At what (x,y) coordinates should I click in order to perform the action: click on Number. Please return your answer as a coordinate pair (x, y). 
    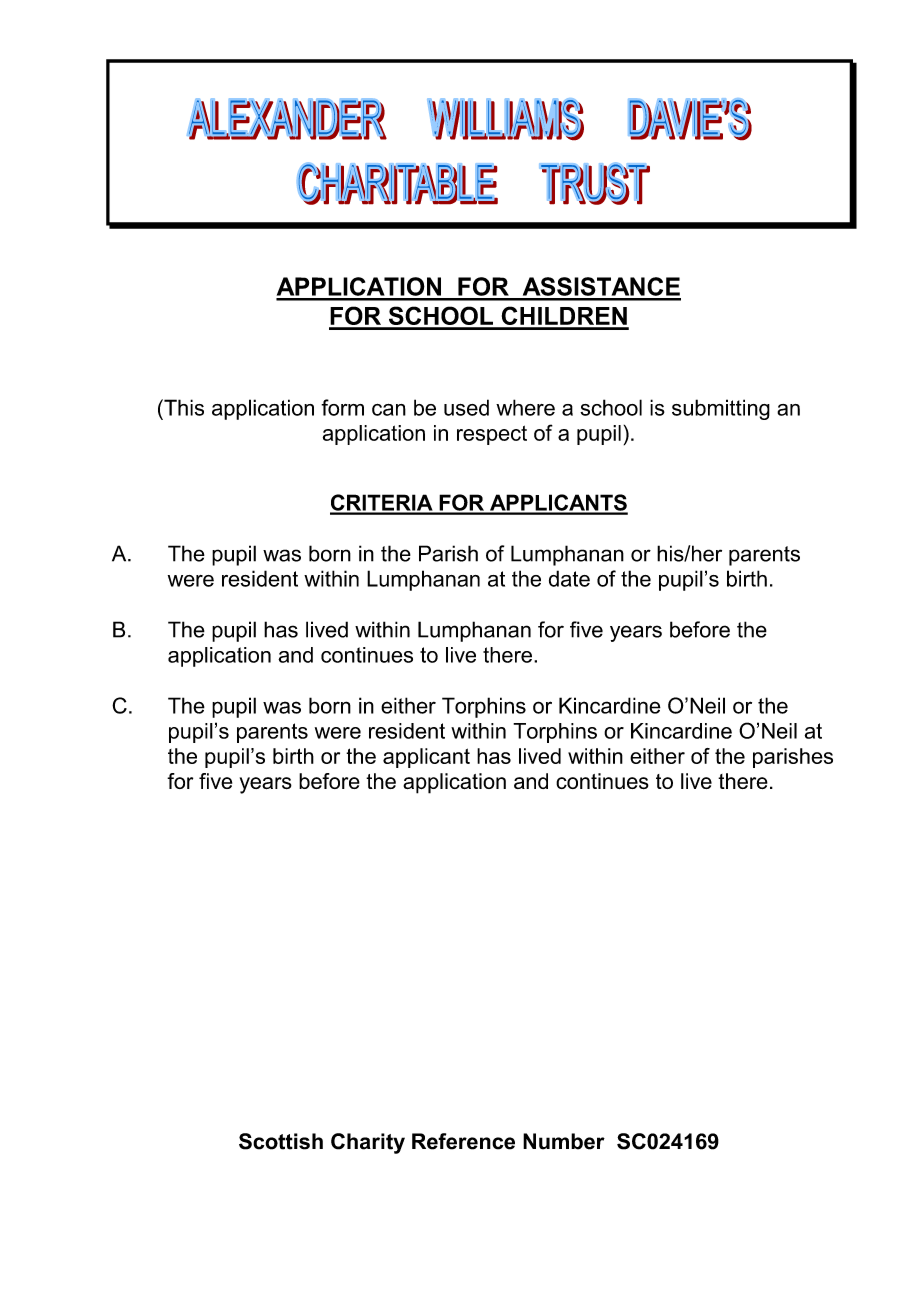
    Looking at the image, I should click on (564, 1141).
